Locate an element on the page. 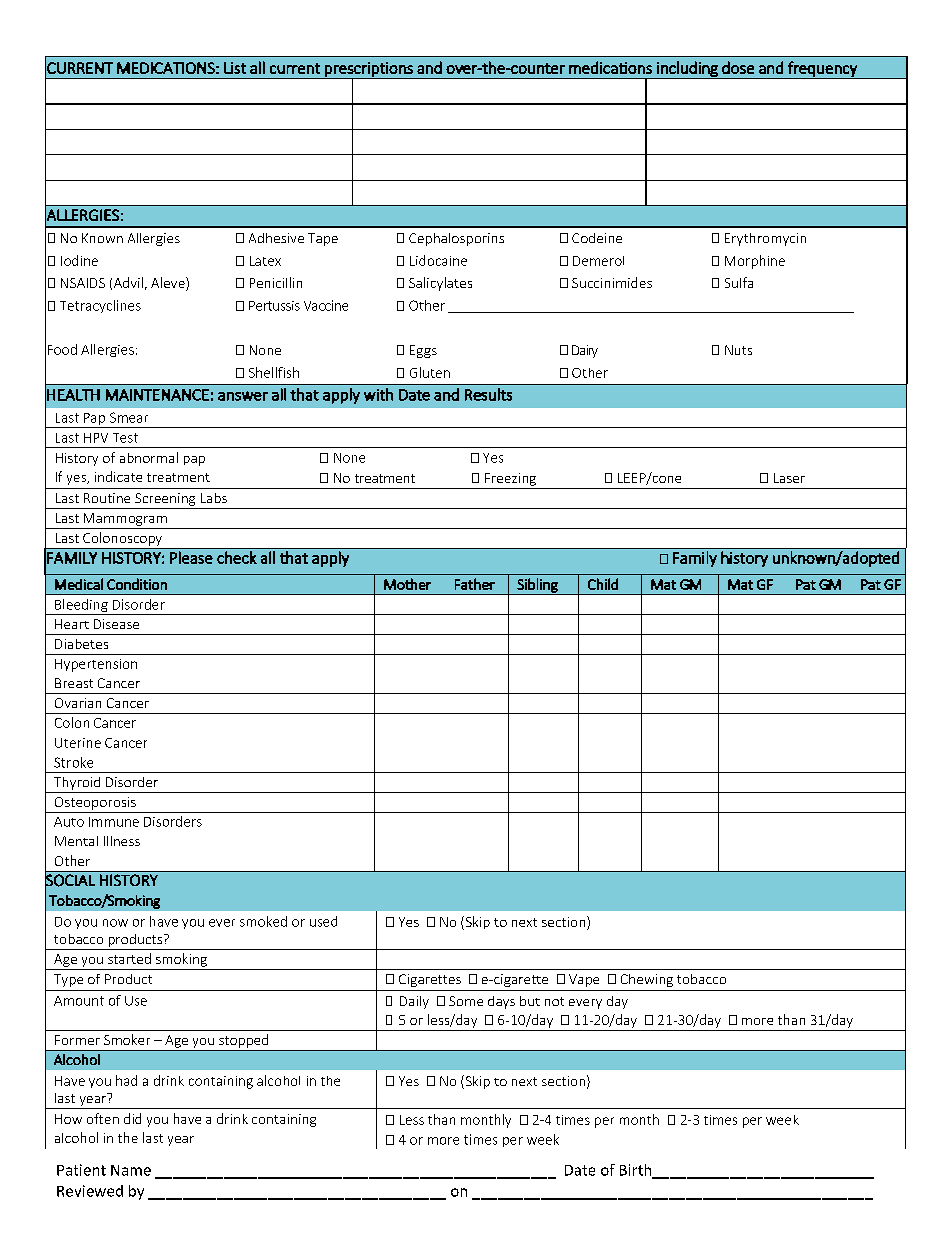 Image resolution: width=952 pixels, height=1233 pixels. Name is located at coordinates (131, 1170).
